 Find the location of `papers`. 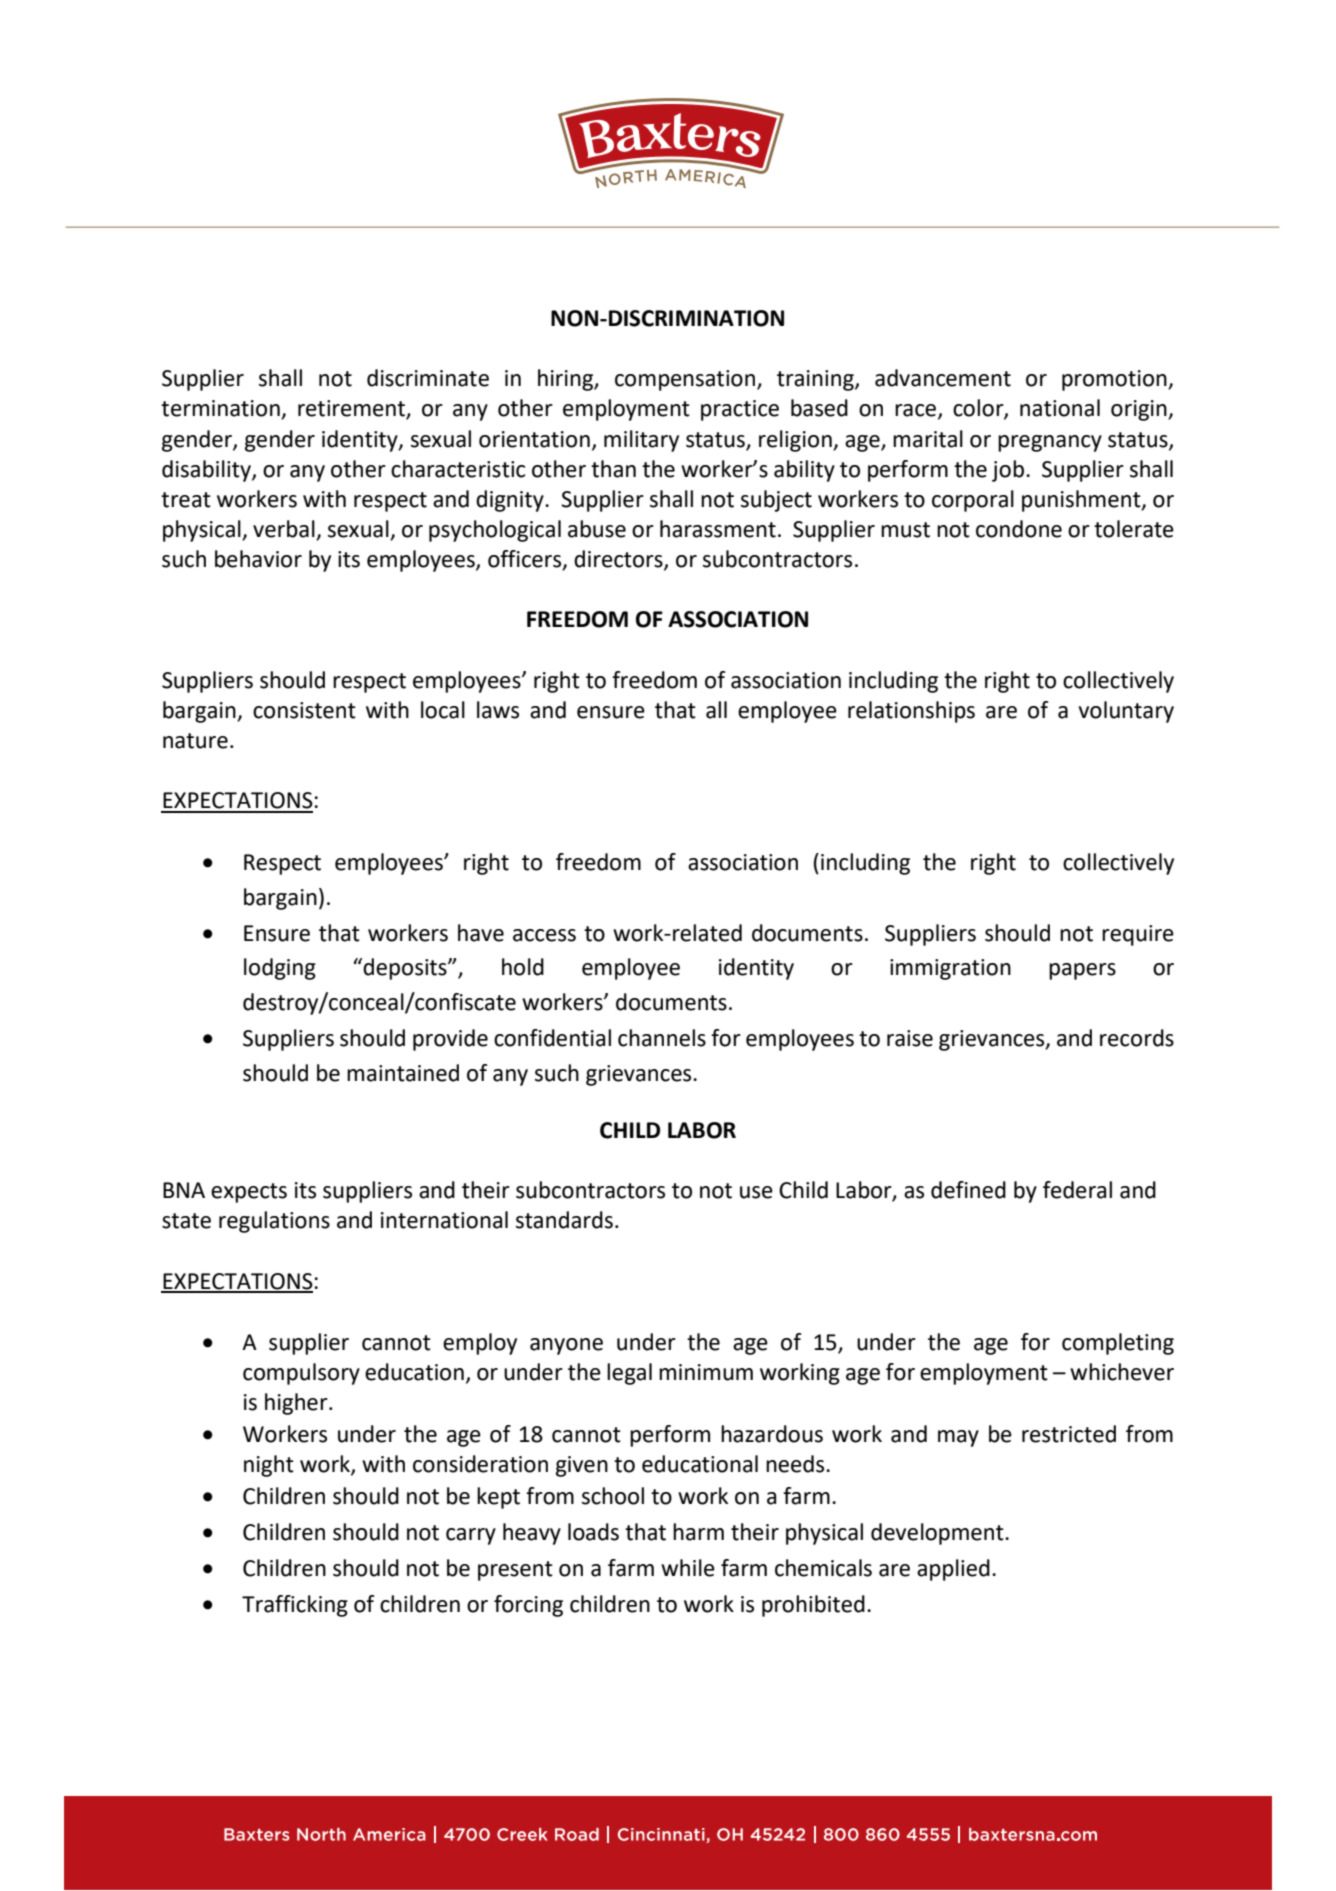

papers is located at coordinates (1082, 971).
